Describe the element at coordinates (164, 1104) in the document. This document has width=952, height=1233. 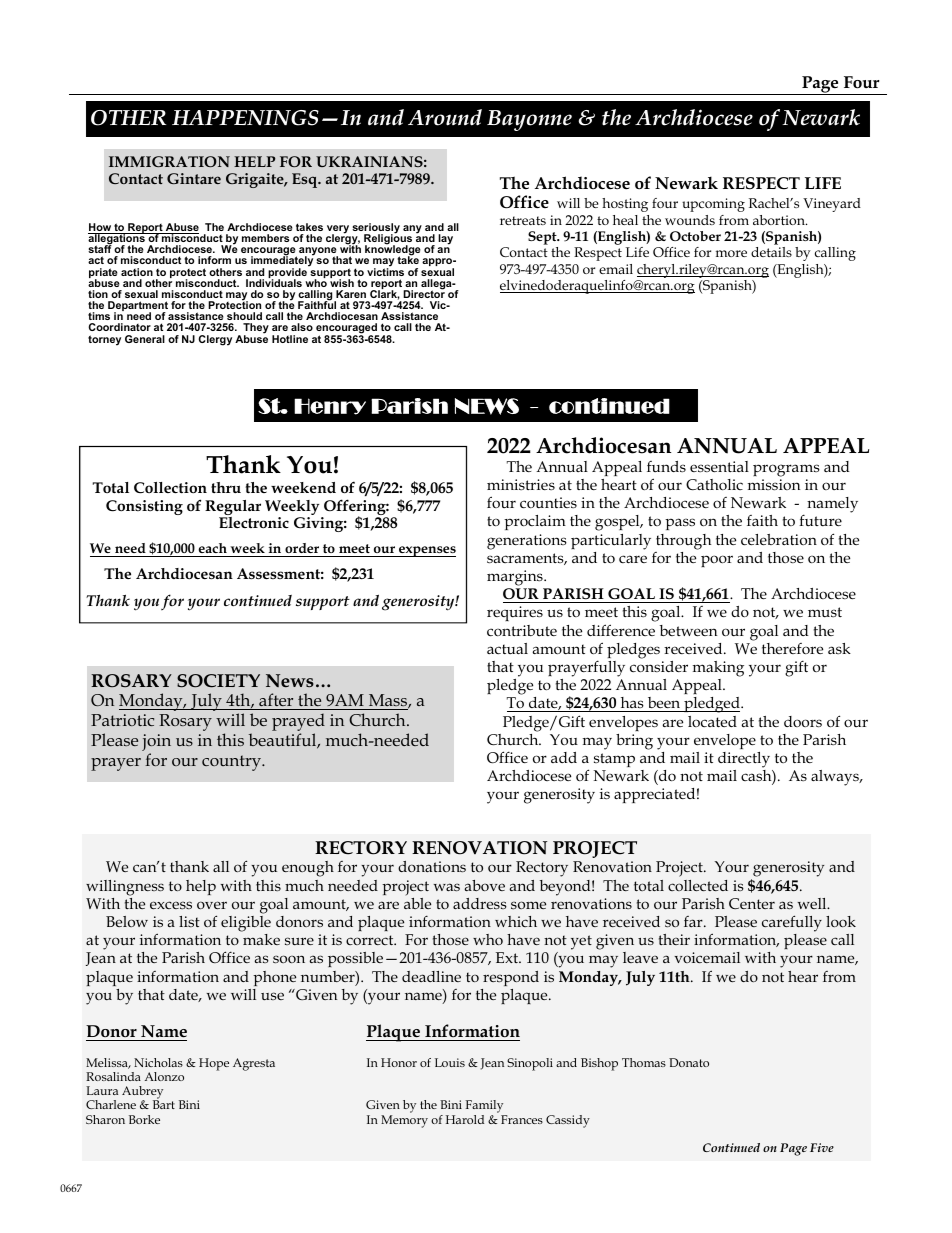
I see `Bart` at that location.
